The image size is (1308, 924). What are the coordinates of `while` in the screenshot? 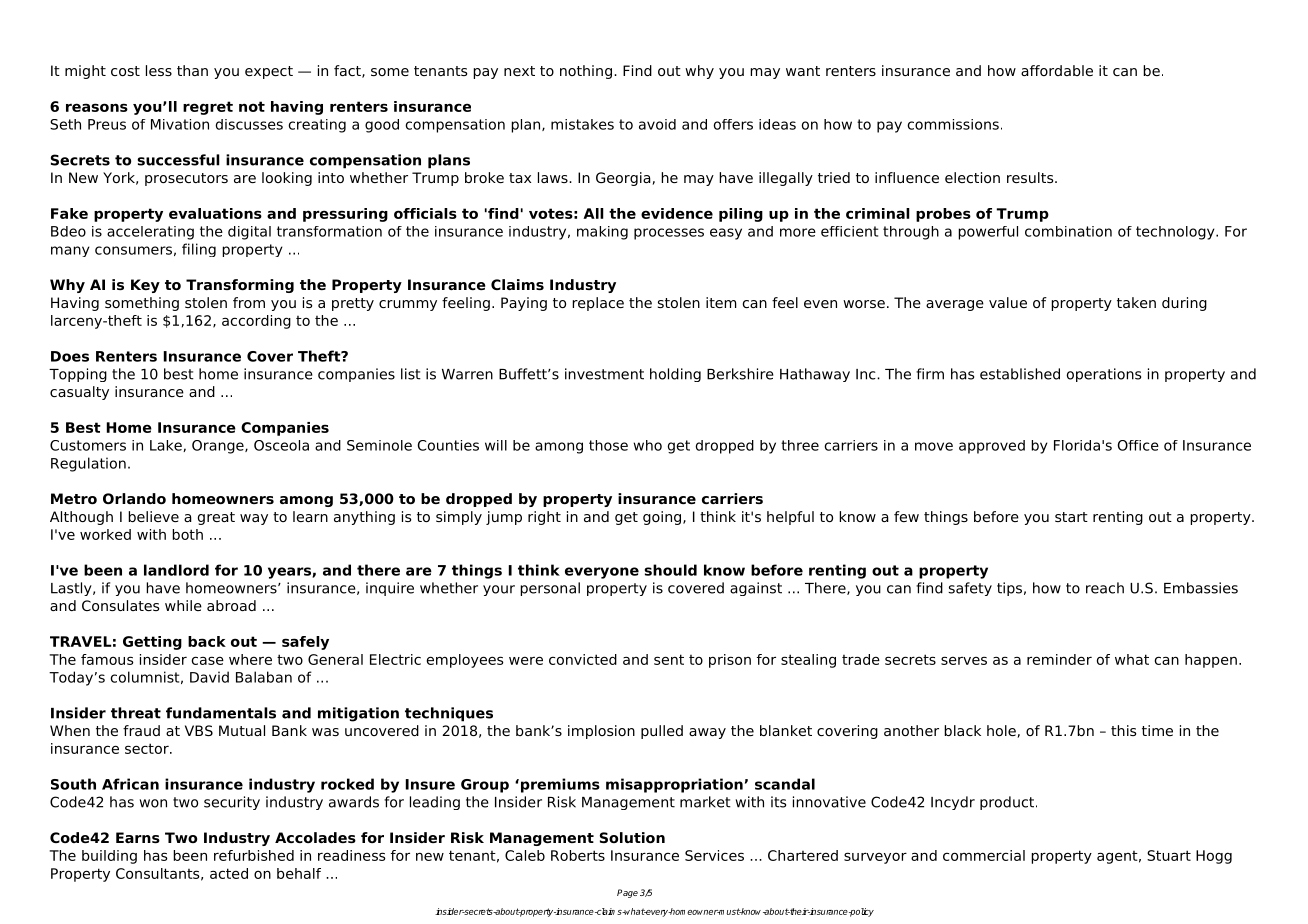 It's located at (183, 605).
